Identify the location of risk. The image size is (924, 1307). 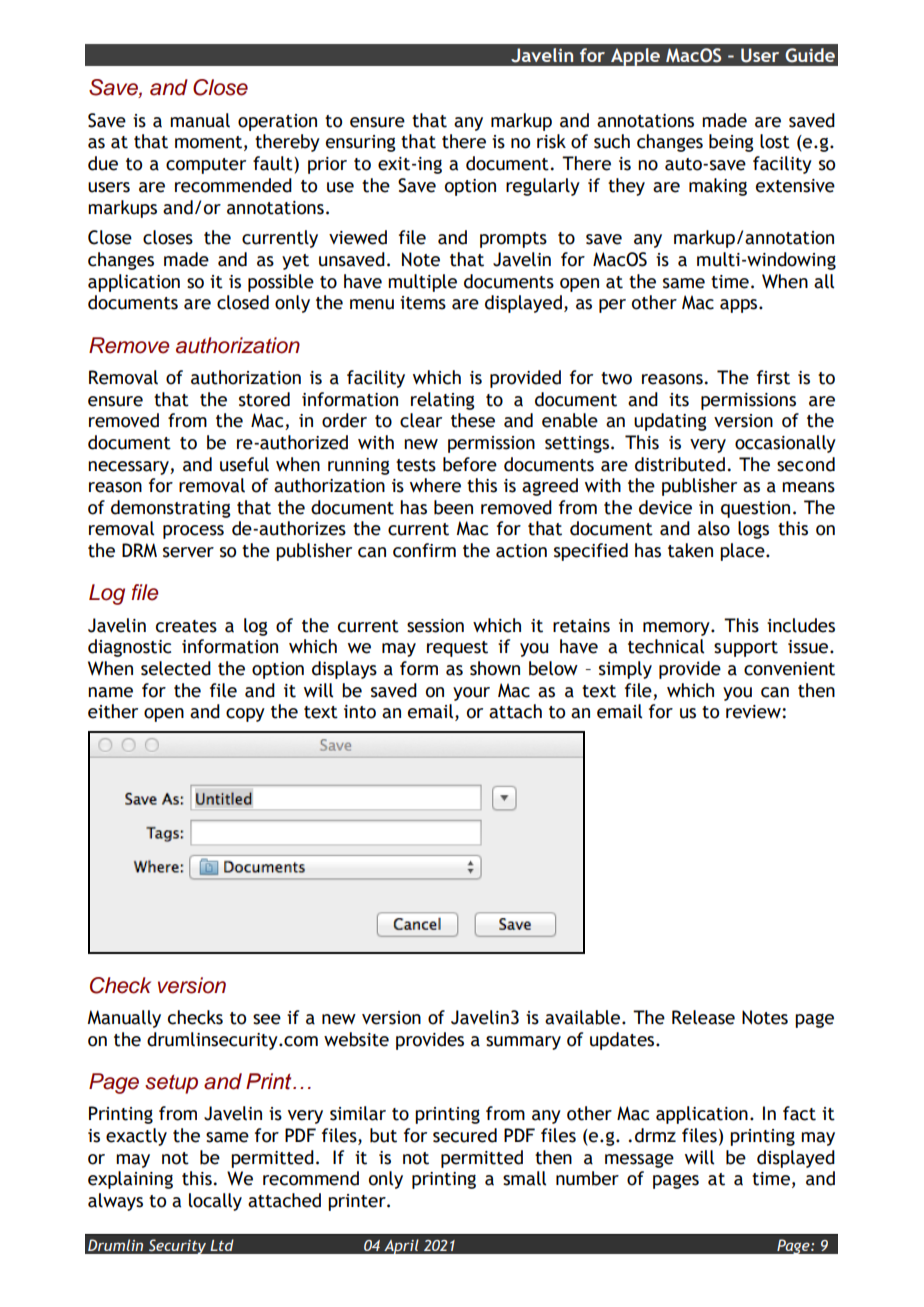
(551, 141).
